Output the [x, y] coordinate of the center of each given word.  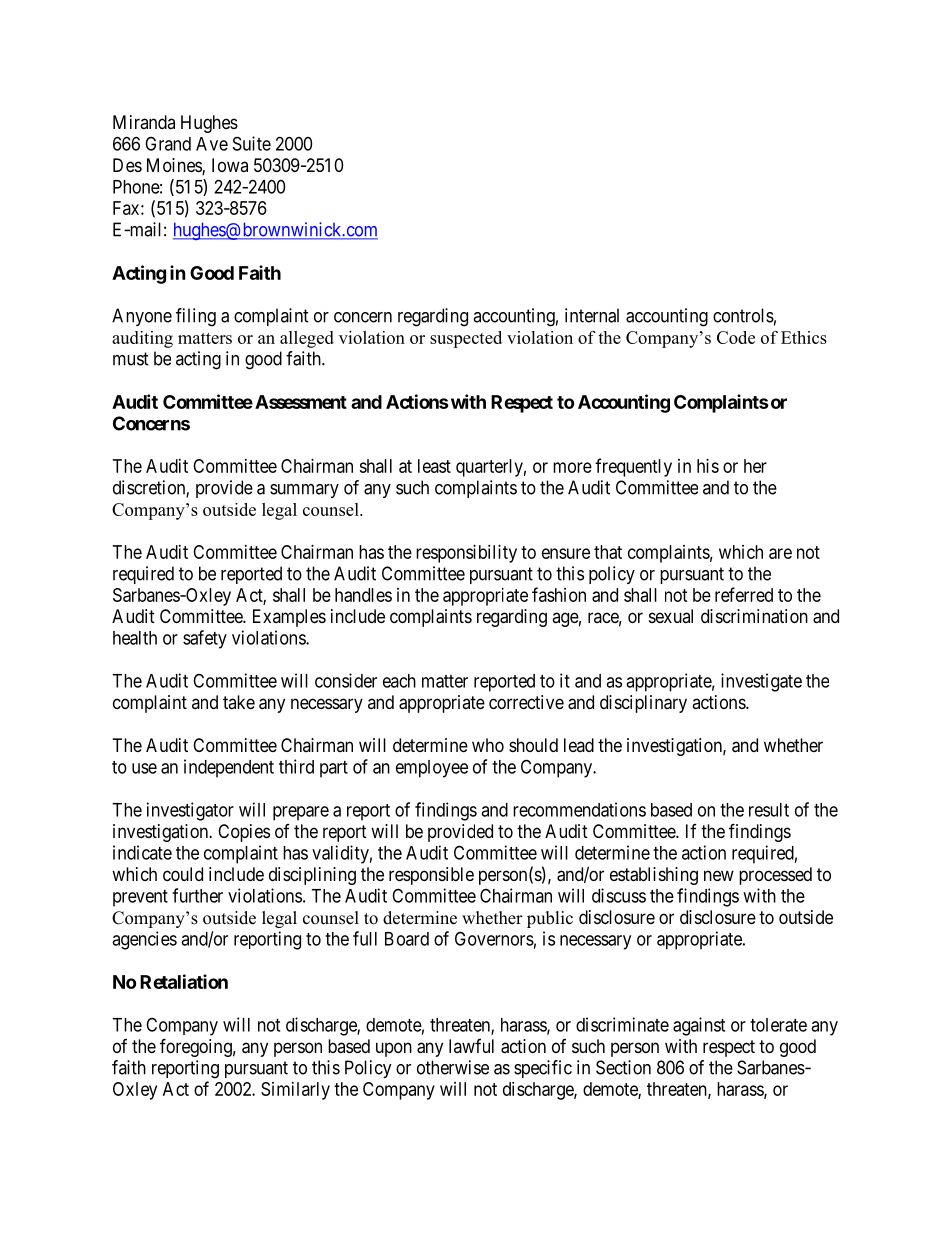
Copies [244, 833]
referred [744, 594]
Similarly [295, 1091]
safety [205, 639]
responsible [431, 876]
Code [736, 337]
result [769, 810]
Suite [252, 143]
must [131, 359]
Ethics [804, 337]
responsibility [466, 554]
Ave [212, 144]
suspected [466, 339]
